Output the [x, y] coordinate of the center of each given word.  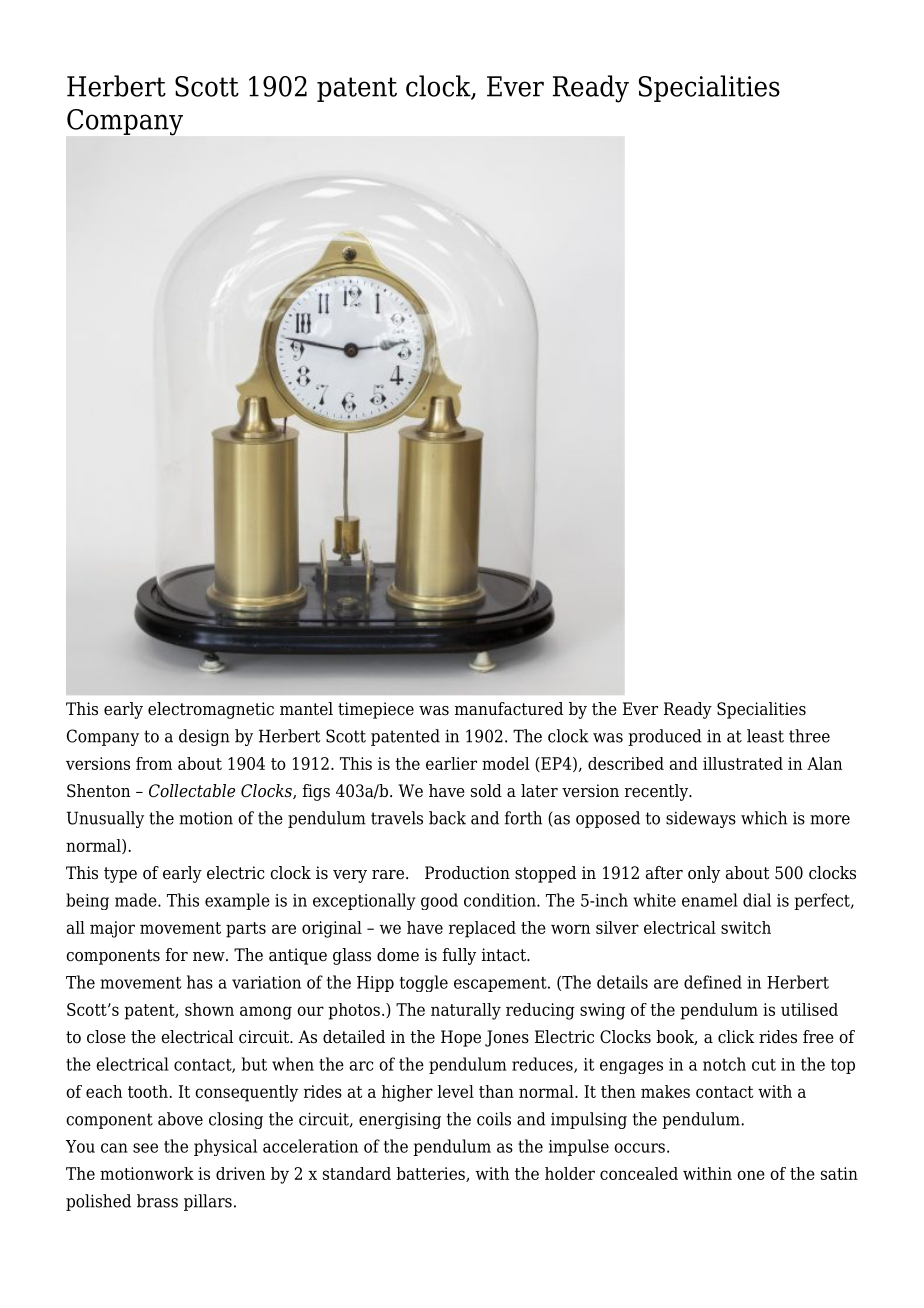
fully [459, 956]
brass [157, 1201]
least [765, 736]
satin [839, 1173]
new [210, 956]
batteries [431, 1174]
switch [746, 927]
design [204, 737]
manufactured [509, 709]
